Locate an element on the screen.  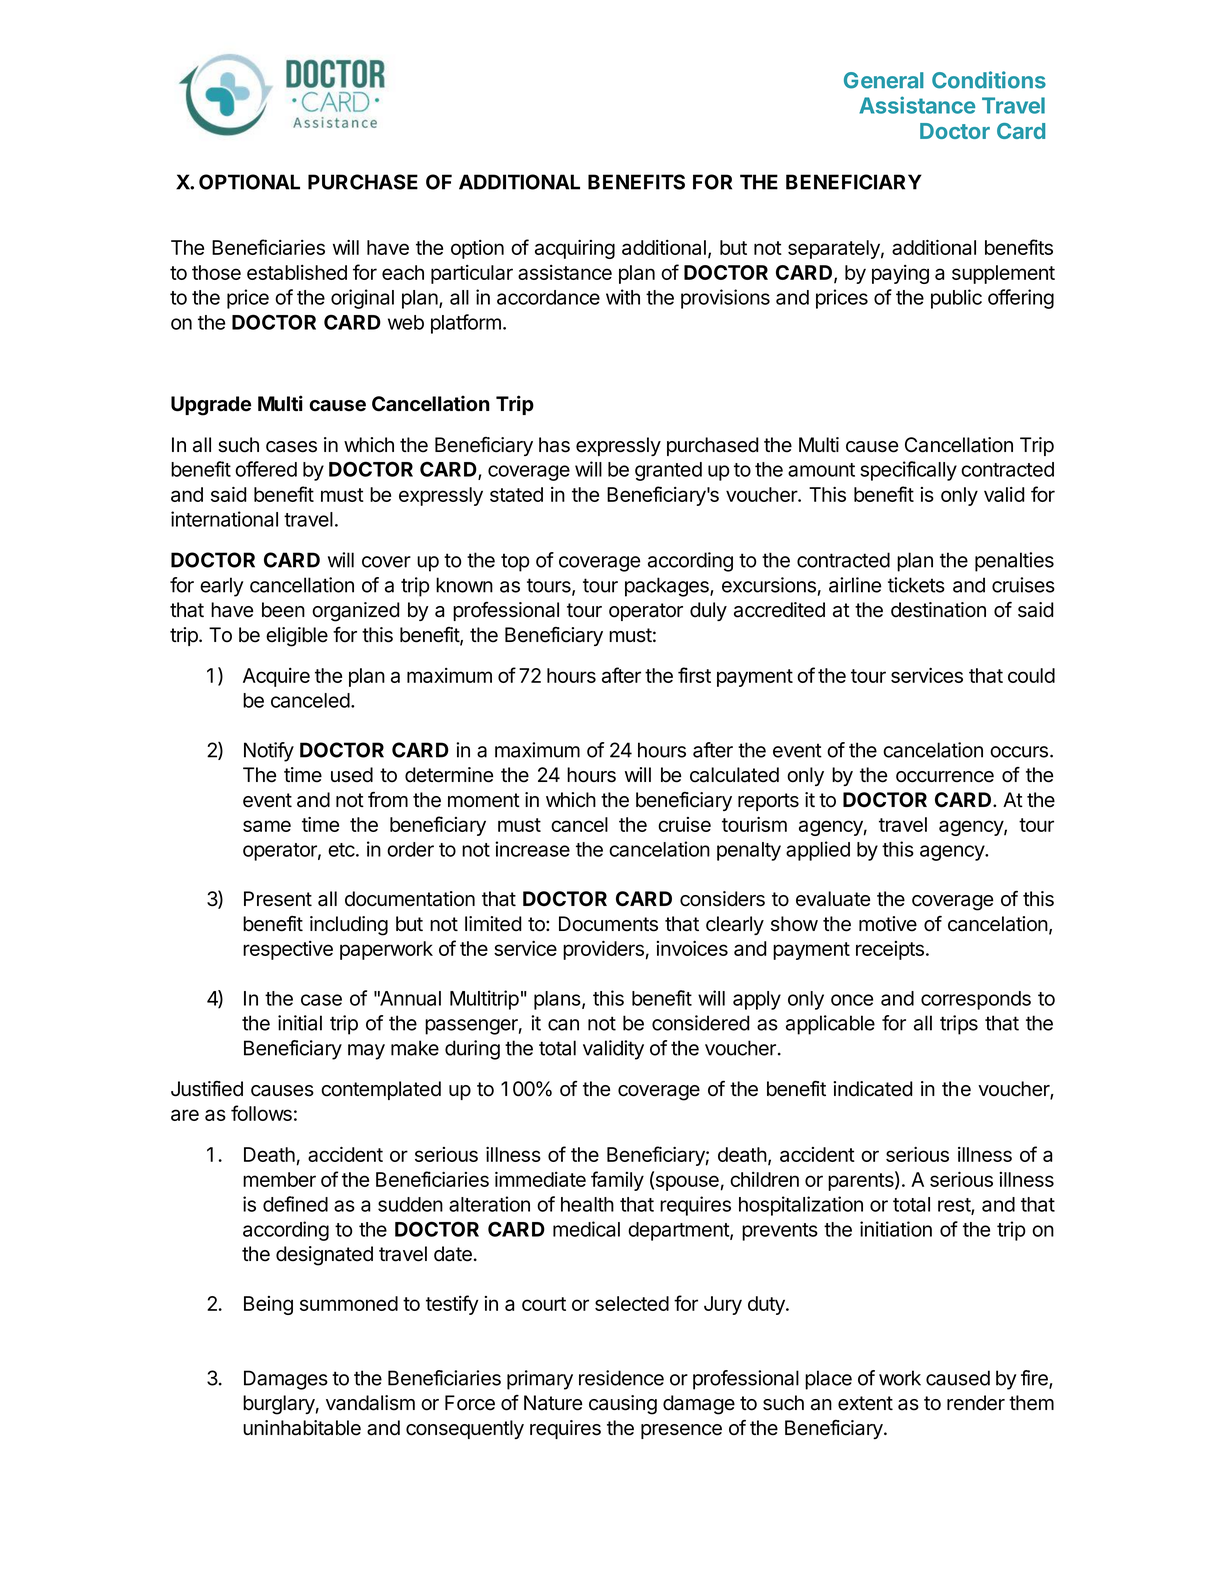
acquiring is located at coordinates (575, 249).
